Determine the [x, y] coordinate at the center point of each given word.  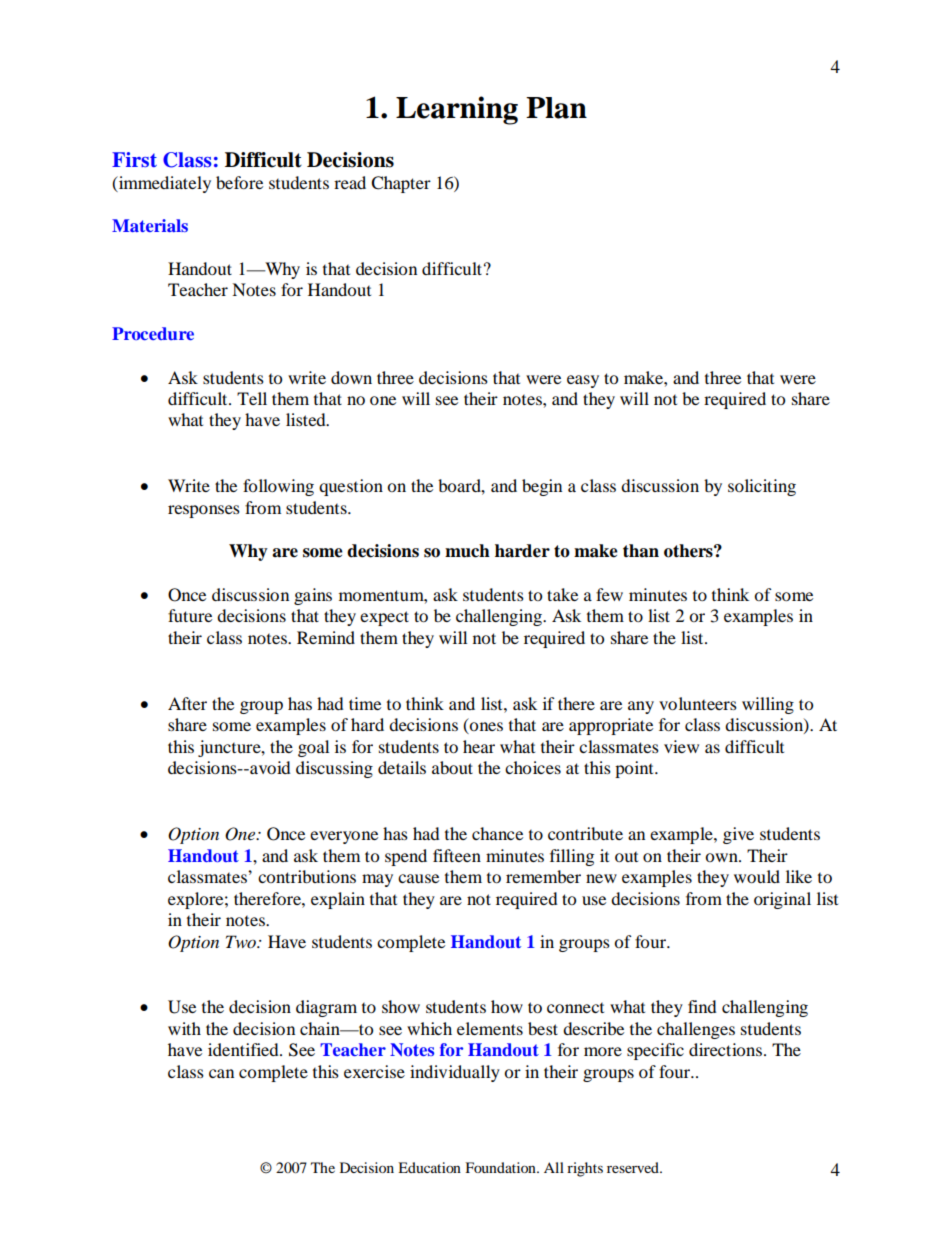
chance [497, 833]
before [239, 182]
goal [313, 748]
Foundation [501, 1167]
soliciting [762, 487]
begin [542, 487]
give [738, 835]
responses [204, 511]
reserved [634, 1167]
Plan [556, 108]
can [221, 1073]
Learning [457, 110]
